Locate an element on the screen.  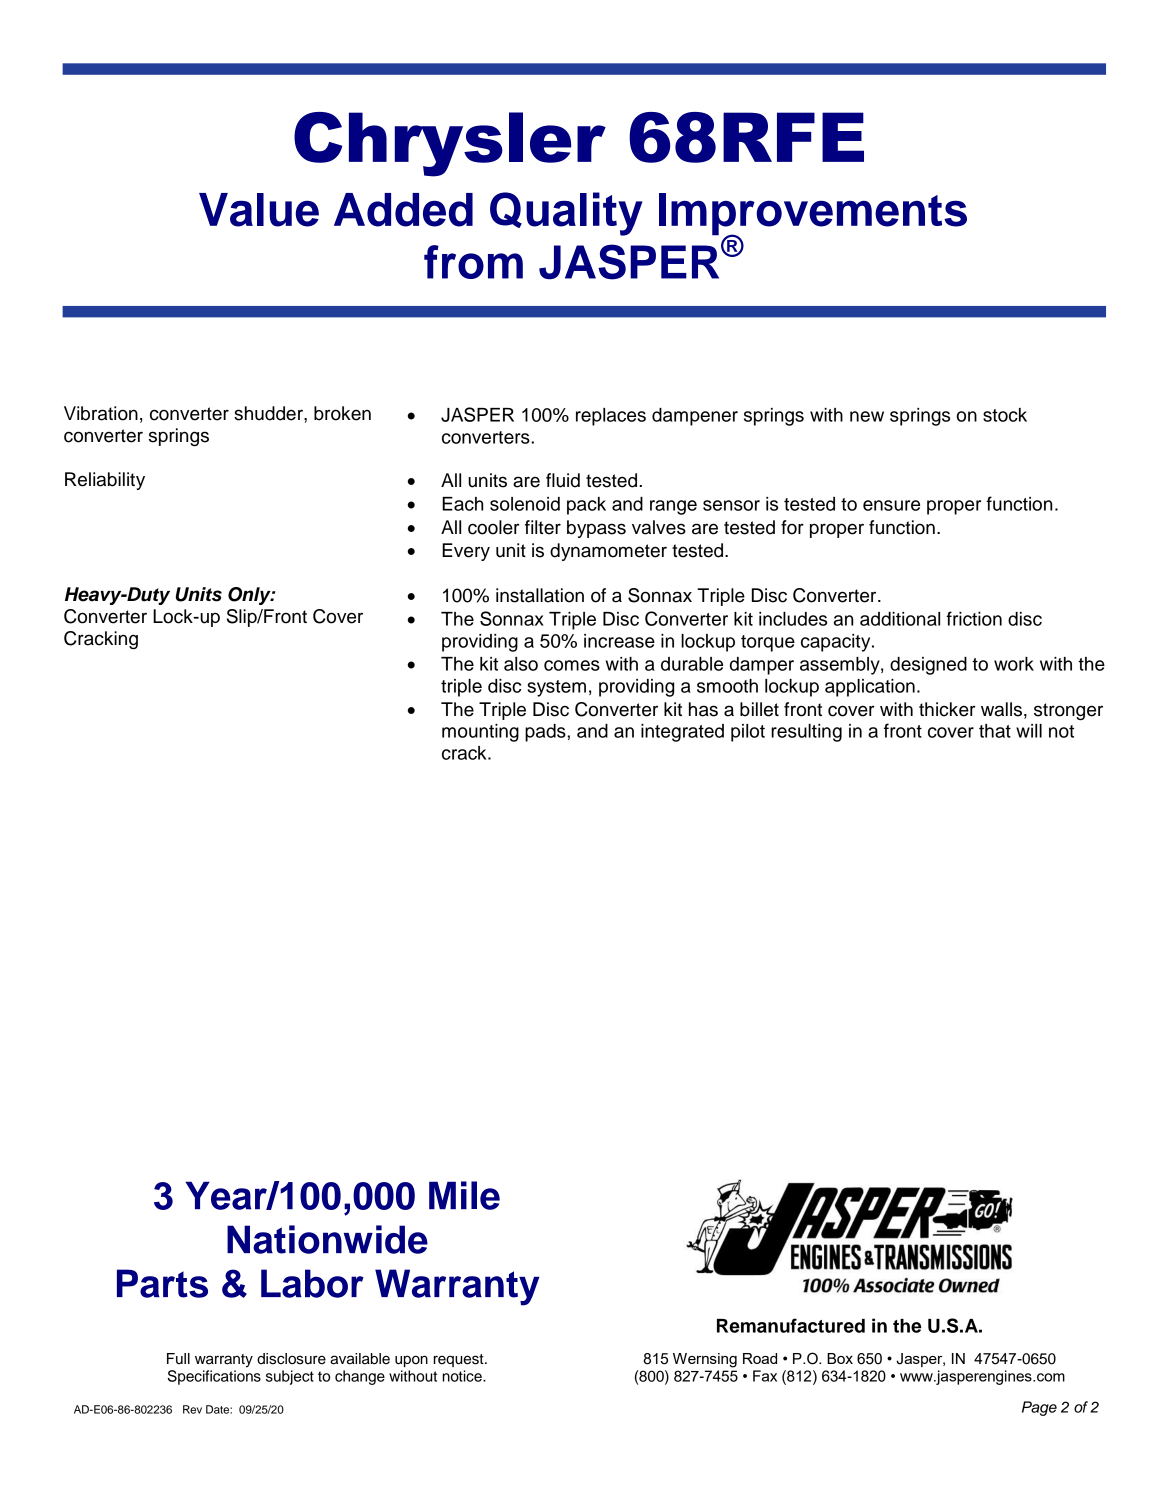
pads is located at coordinates (545, 733).
